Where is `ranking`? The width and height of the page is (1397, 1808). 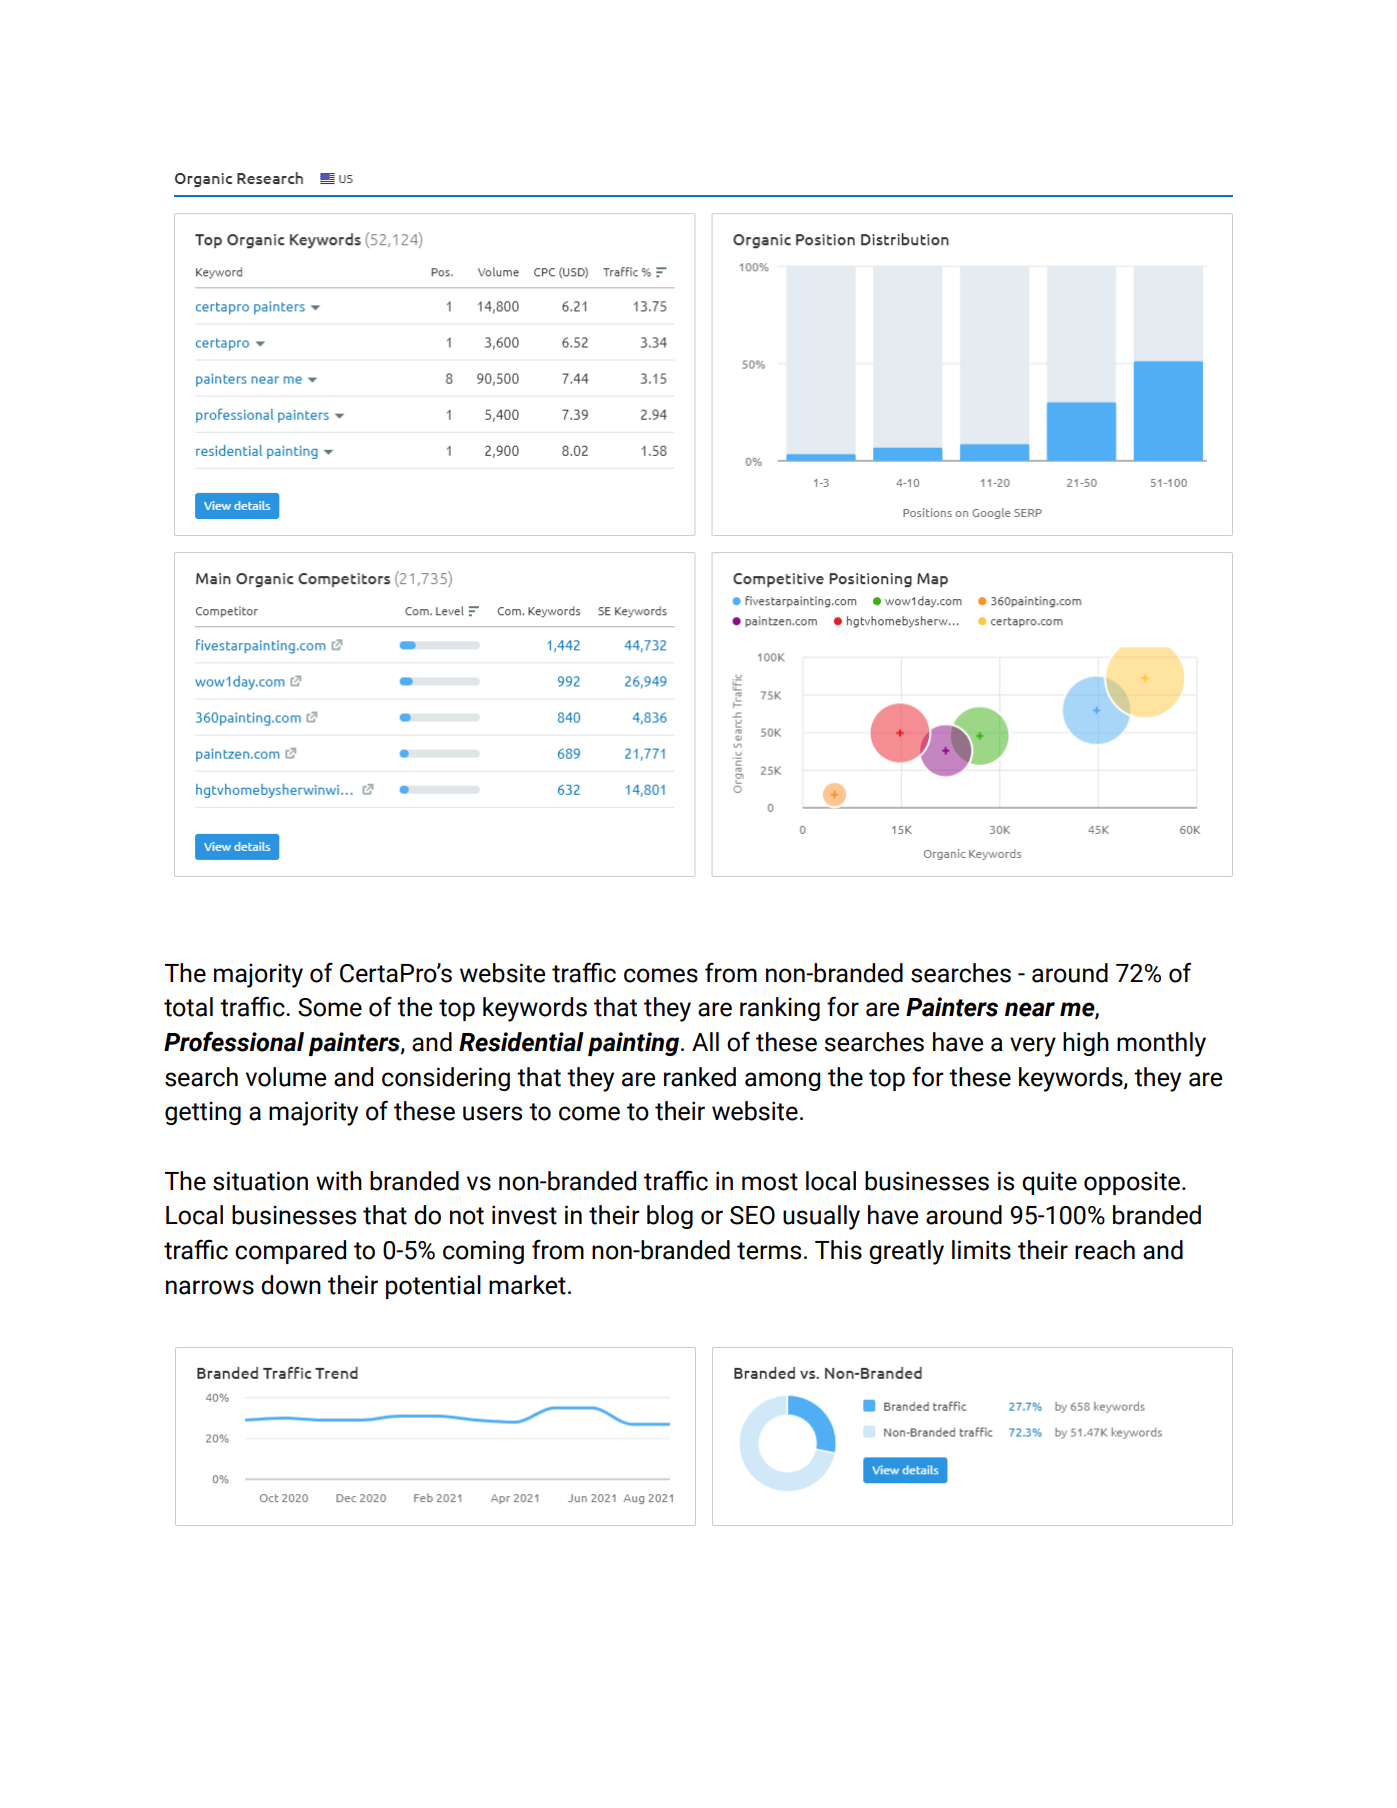 ranking is located at coordinates (780, 1009).
